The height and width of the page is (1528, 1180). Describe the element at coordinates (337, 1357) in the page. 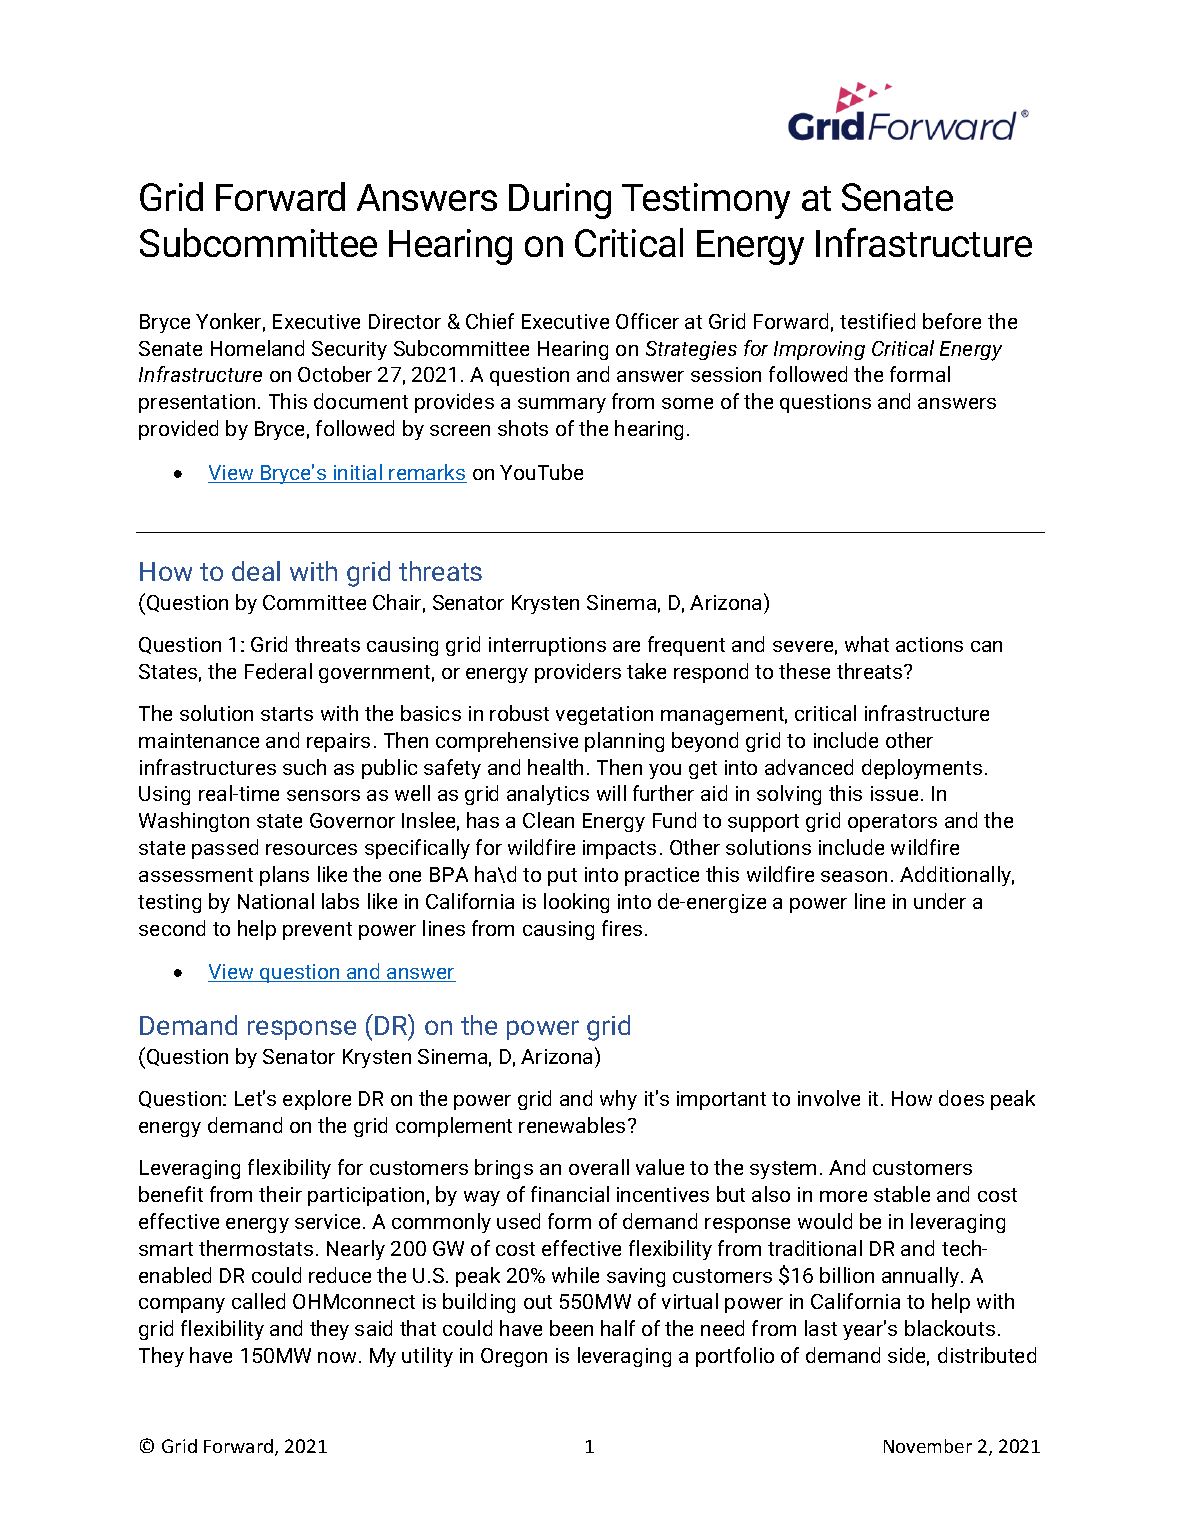

I see `now` at that location.
